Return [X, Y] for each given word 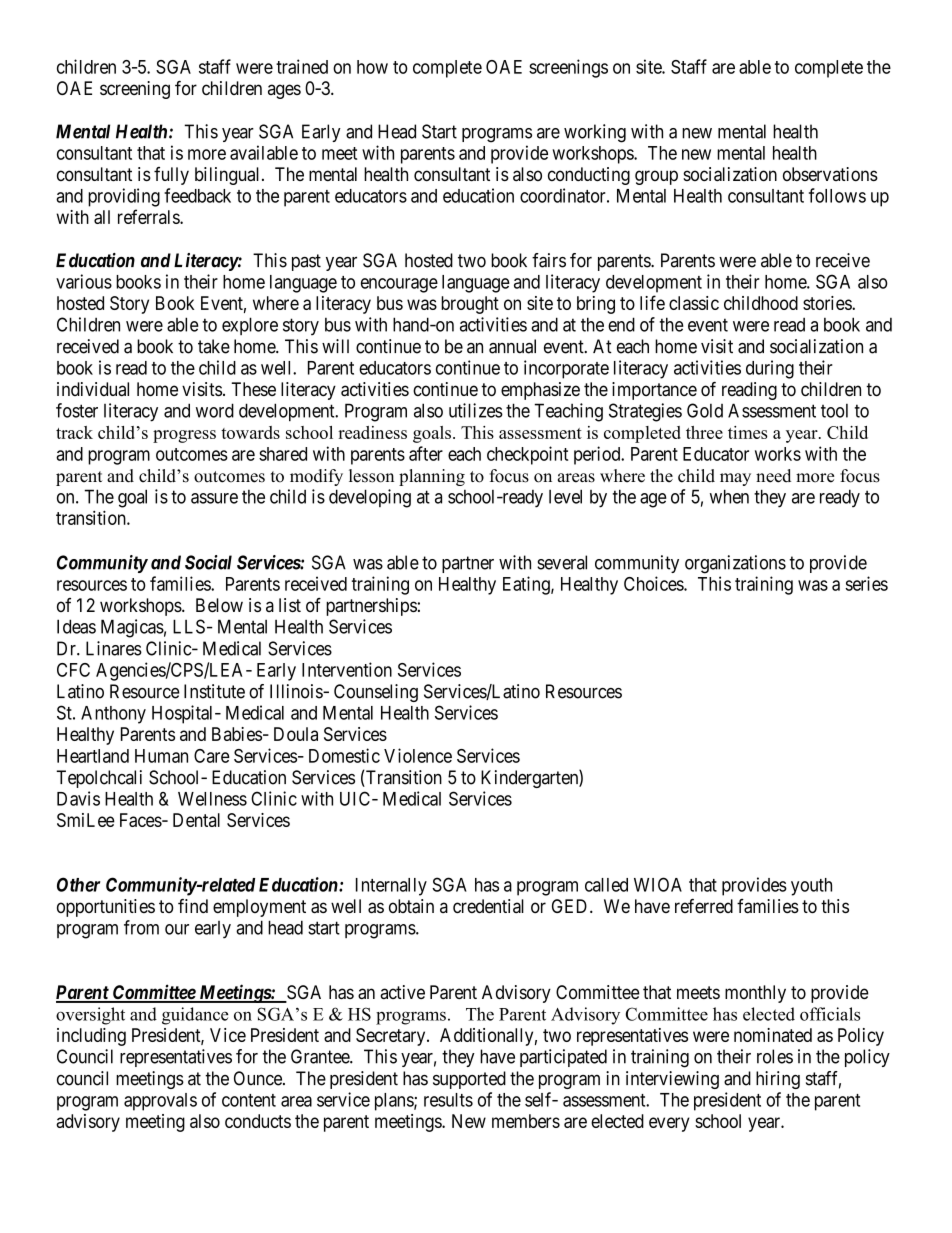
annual [512, 346]
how [372, 67]
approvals [160, 1102]
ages [284, 91]
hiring [778, 1080]
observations [830, 174]
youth [811, 887]
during [770, 369]
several [562, 562]
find [193, 906]
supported [469, 1080]
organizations [735, 564]
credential [488, 906]
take [214, 346]
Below [219, 605]
